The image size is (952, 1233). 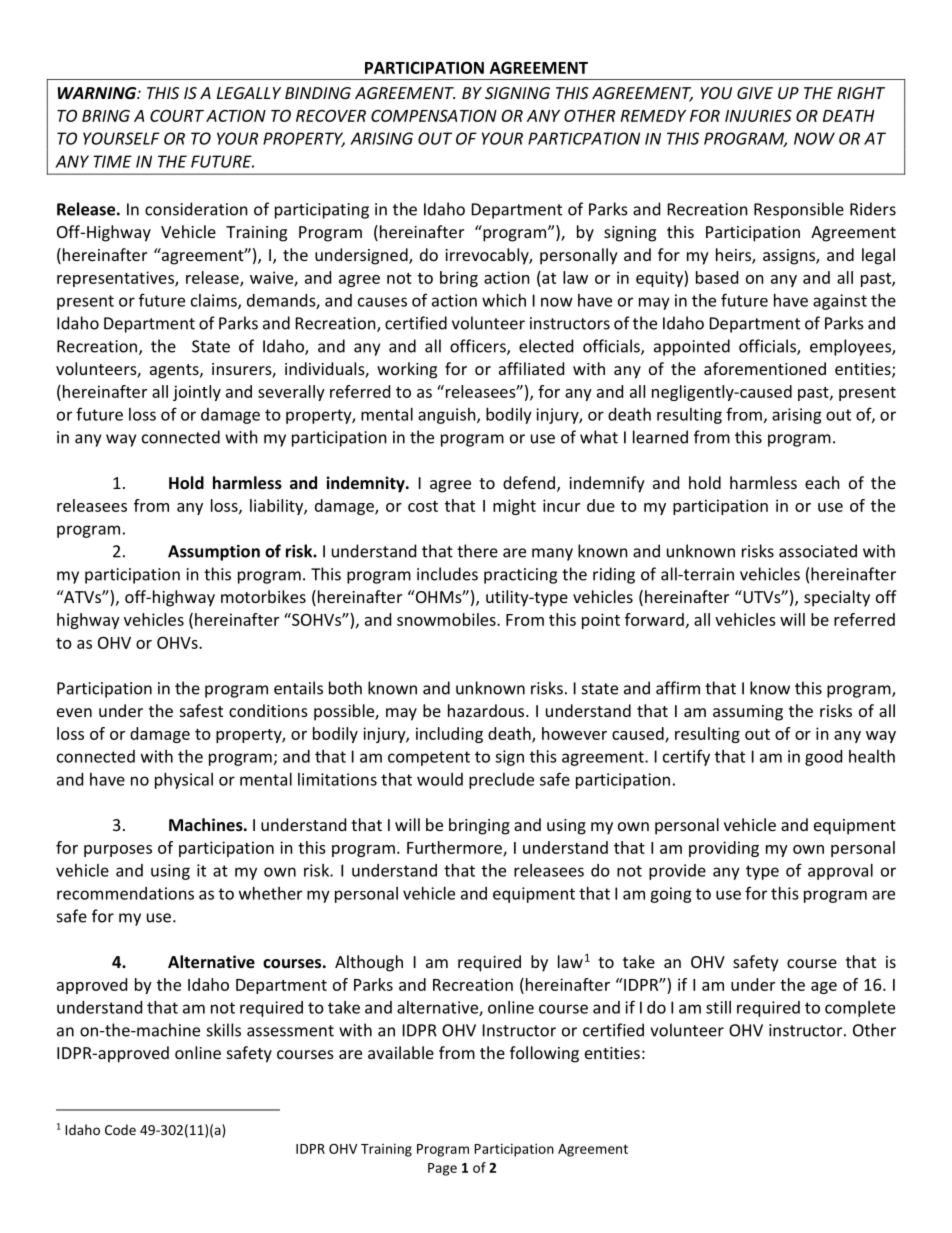 I want to click on officers, so click(x=479, y=347).
